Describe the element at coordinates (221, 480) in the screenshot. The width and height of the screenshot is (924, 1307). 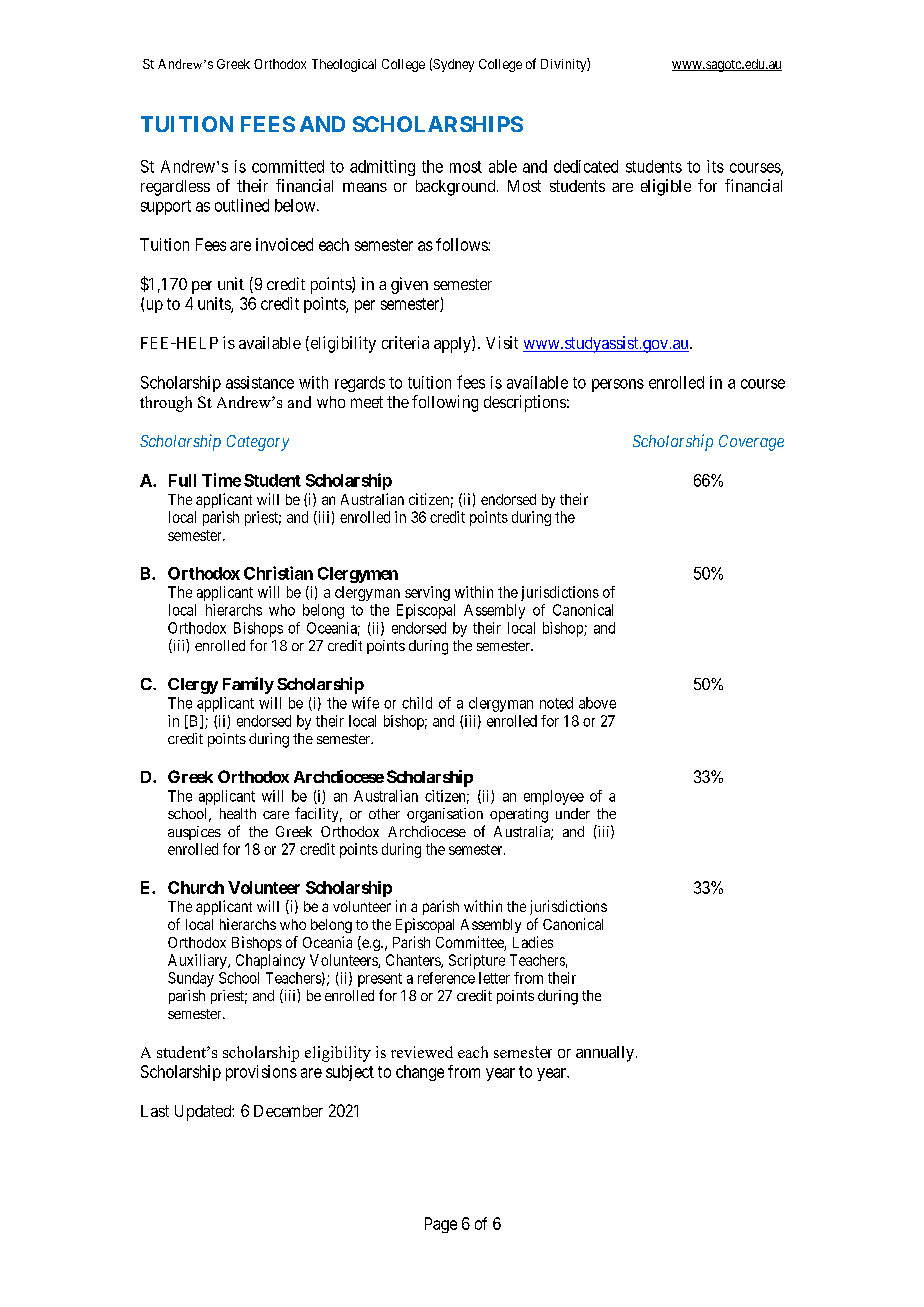
I see `Time` at that location.
